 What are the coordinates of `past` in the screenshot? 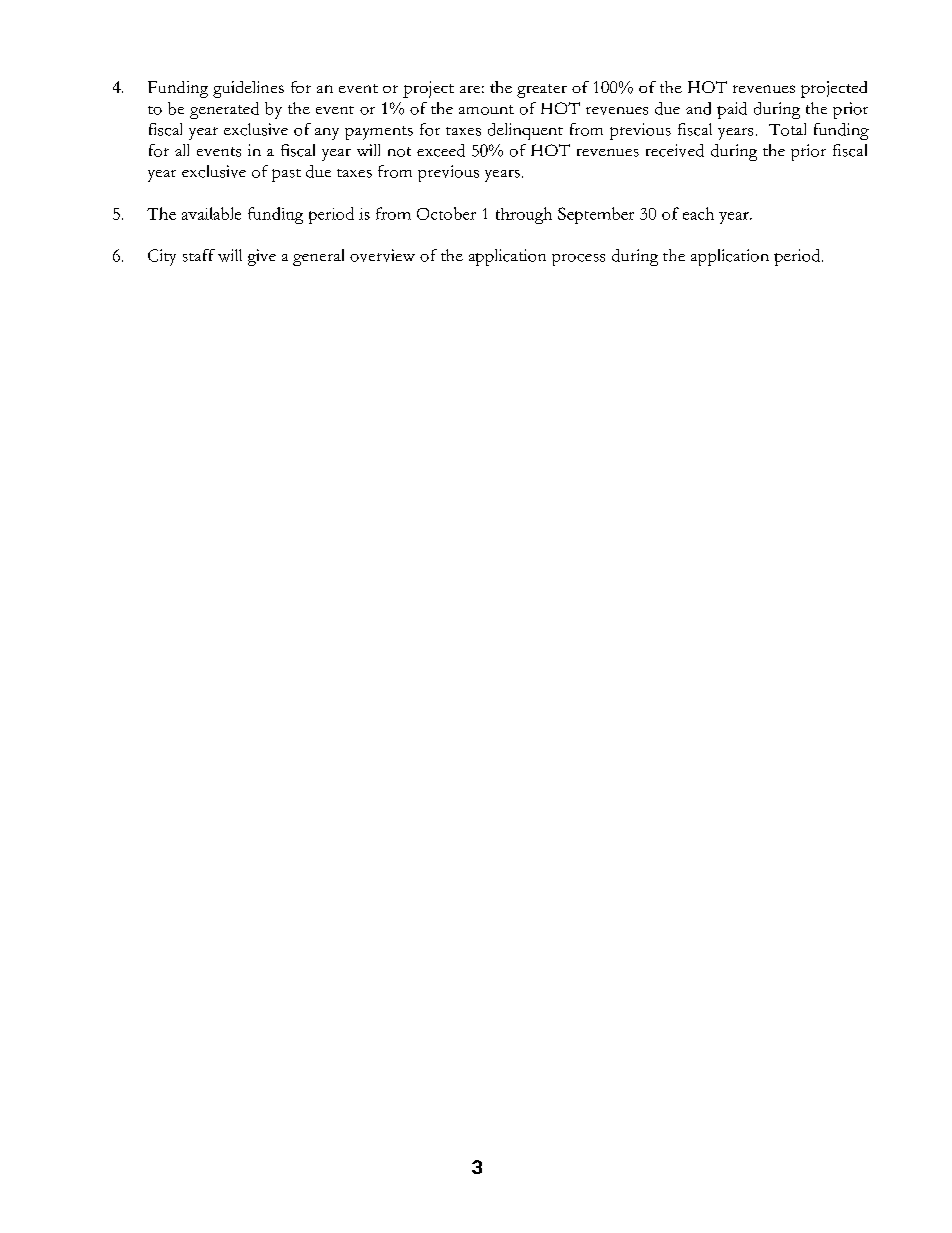 It's located at (286, 175).
